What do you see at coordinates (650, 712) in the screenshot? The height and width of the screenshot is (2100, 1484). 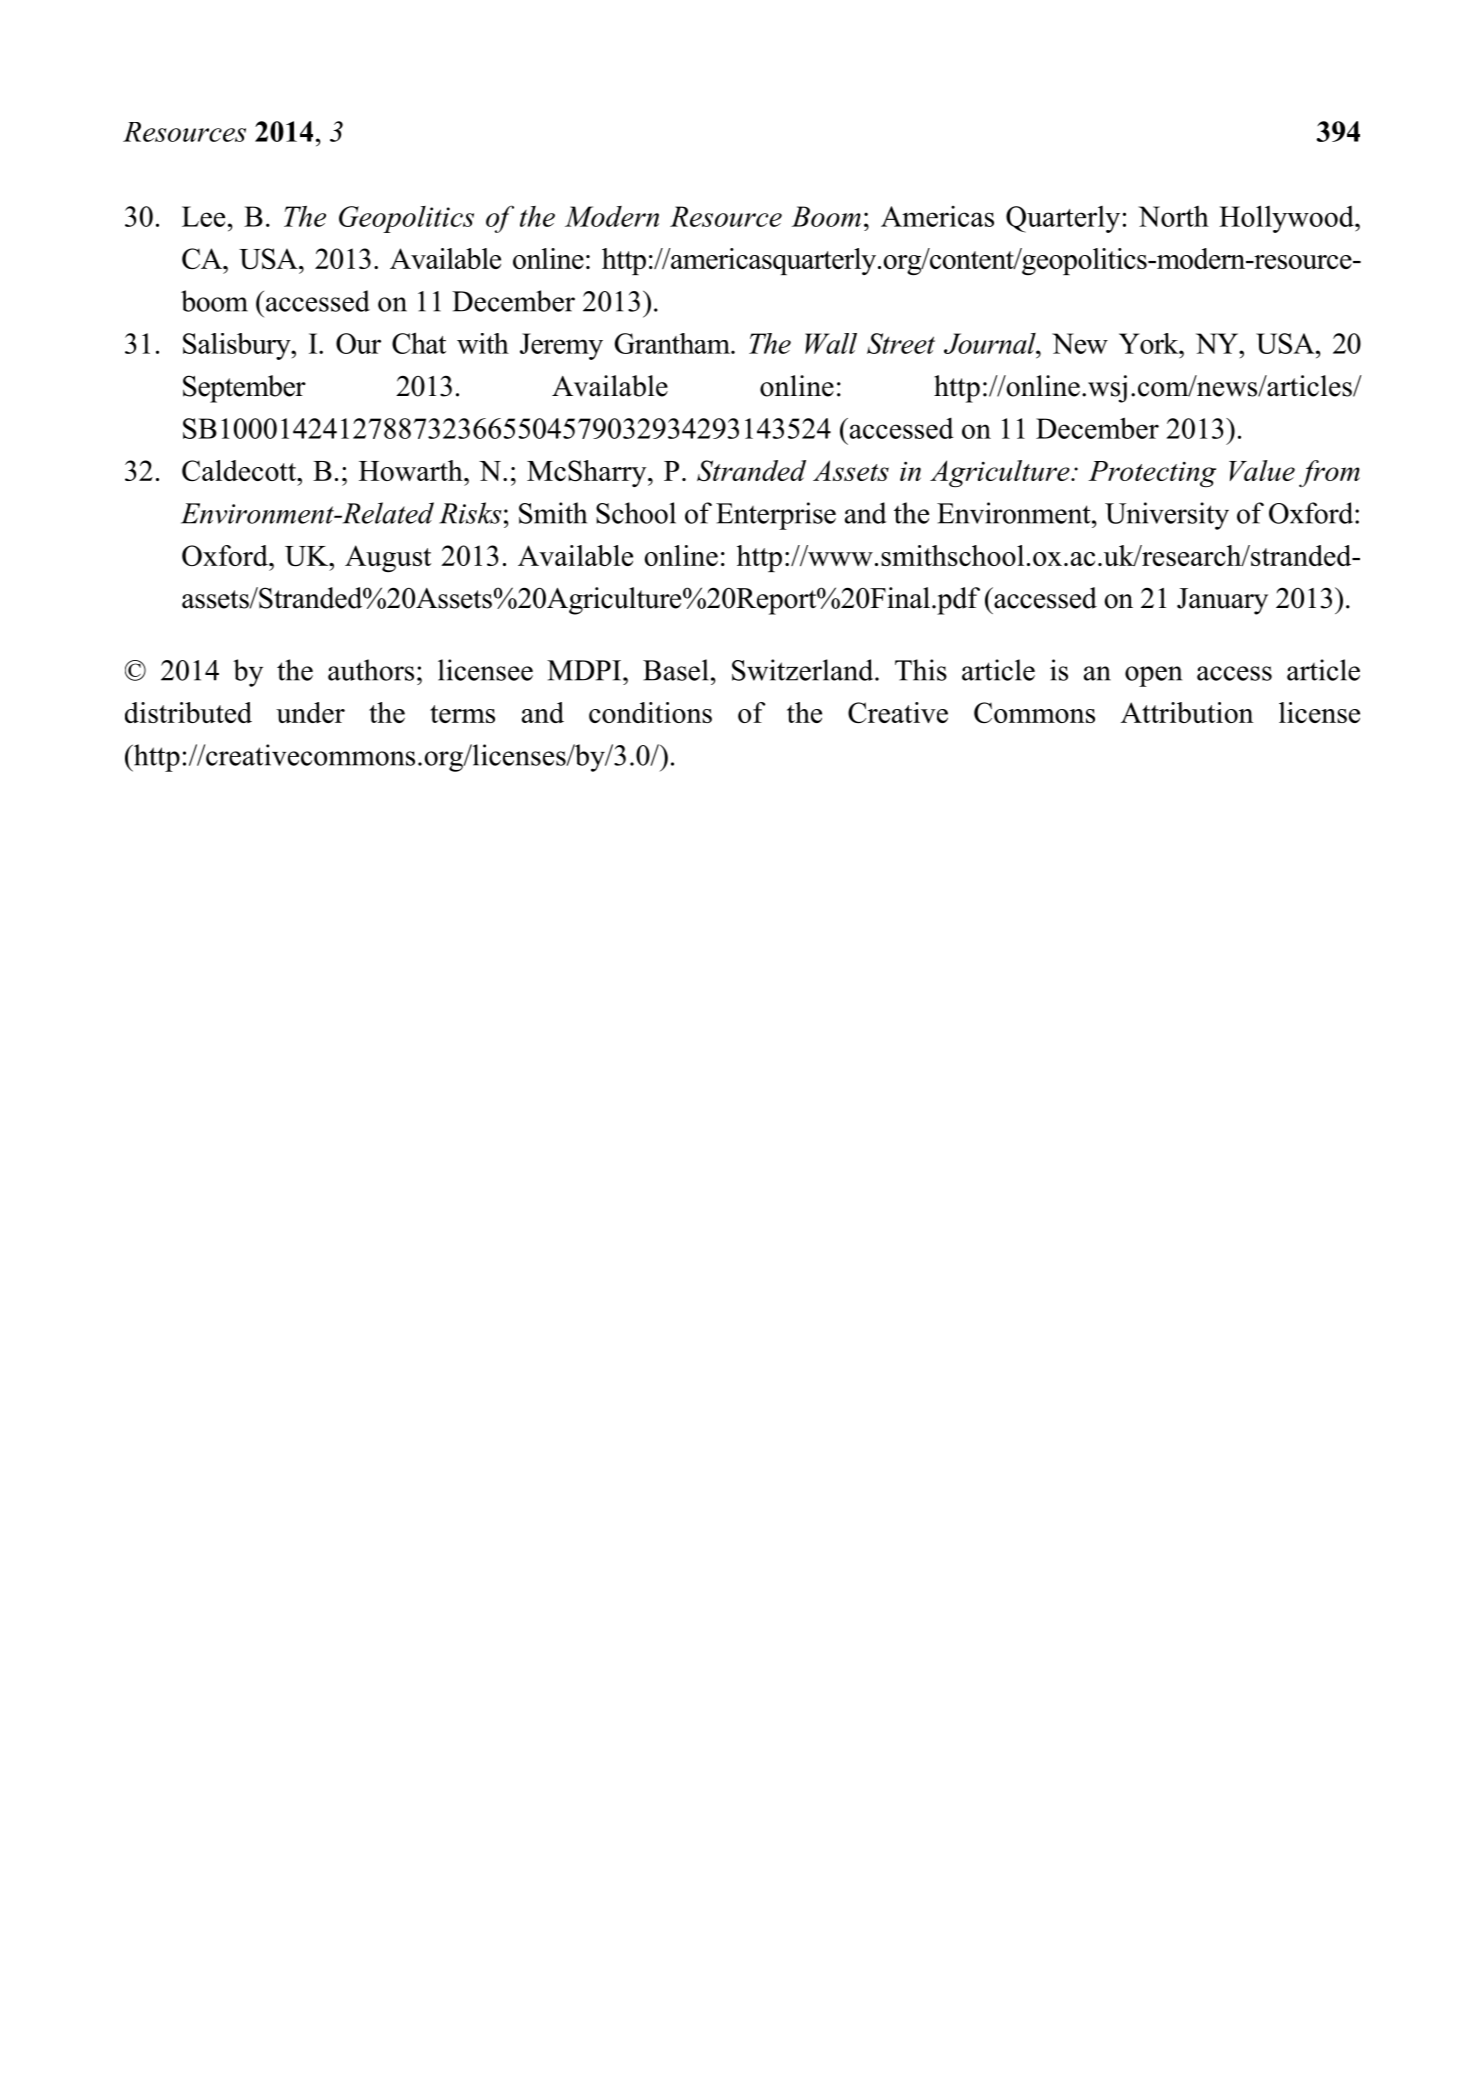 I see `conditions` at bounding box center [650, 712].
